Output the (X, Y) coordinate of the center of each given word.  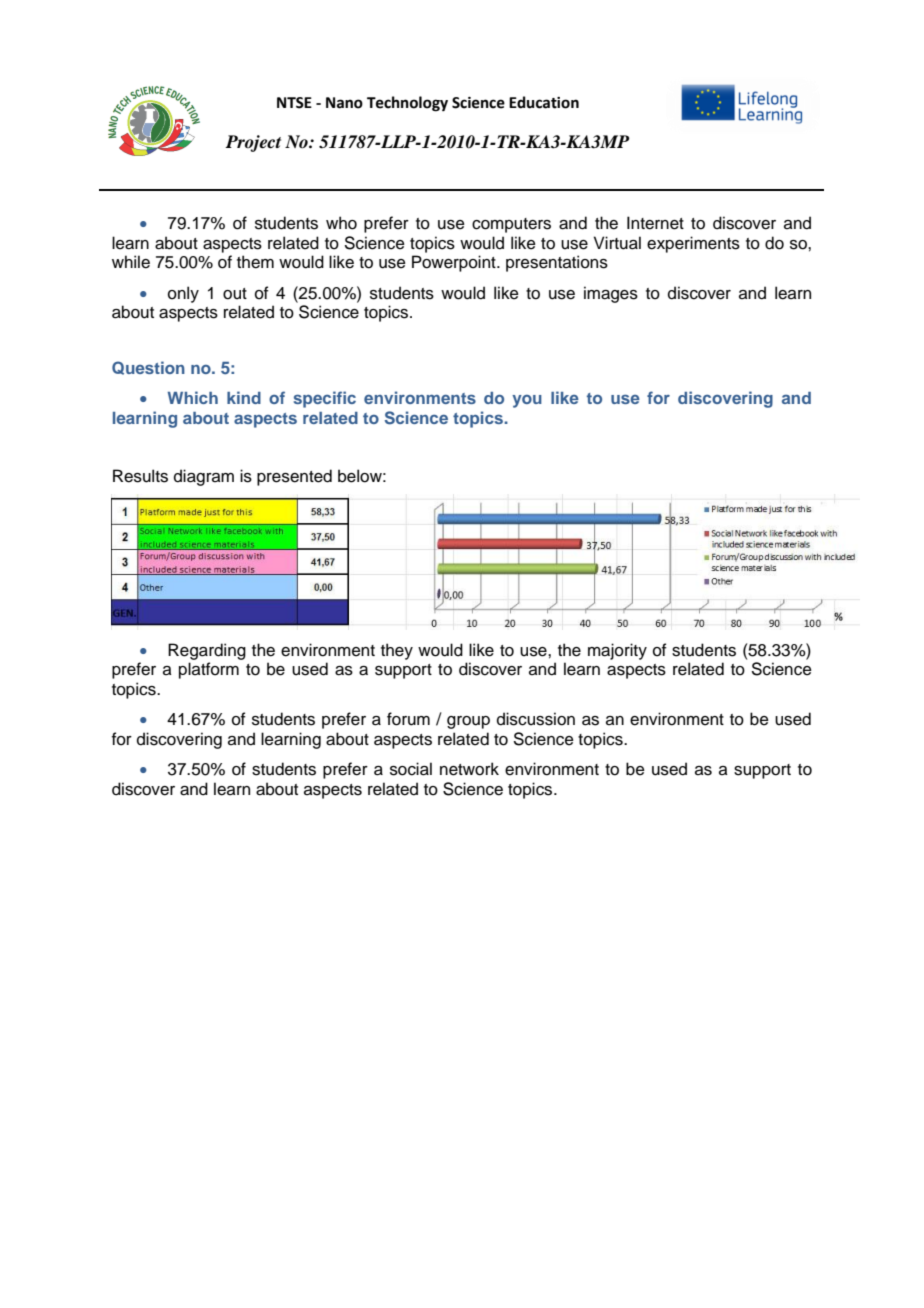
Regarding (207, 651)
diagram (204, 477)
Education (544, 102)
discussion (536, 719)
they (397, 651)
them (255, 262)
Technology (407, 104)
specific (325, 399)
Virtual (617, 243)
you (527, 401)
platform (209, 670)
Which (193, 397)
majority (617, 651)
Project (253, 143)
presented (294, 477)
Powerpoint (455, 263)
